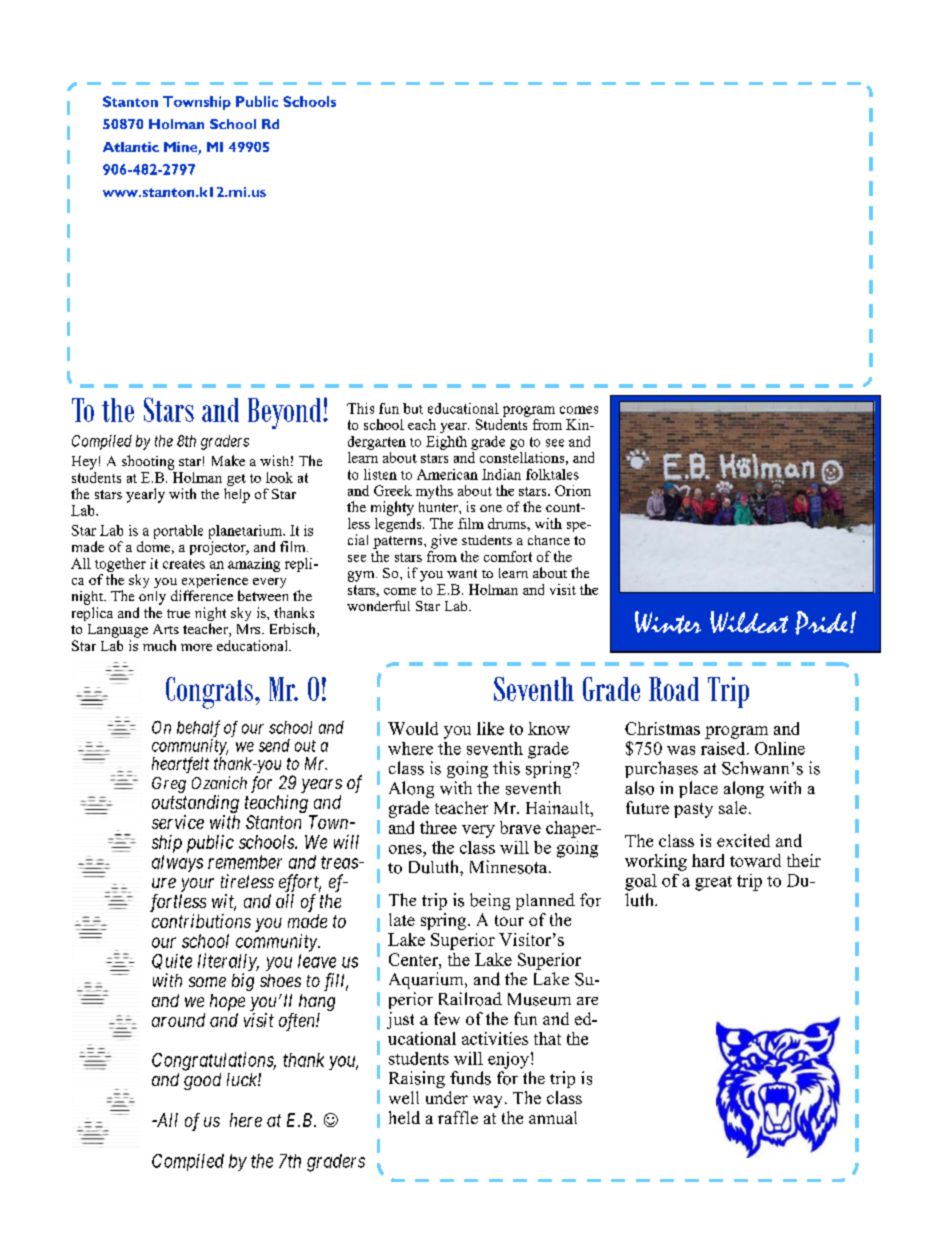 The image size is (952, 1233). What do you see at coordinates (201, 921) in the image?
I see `contributions` at bounding box center [201, 921].
